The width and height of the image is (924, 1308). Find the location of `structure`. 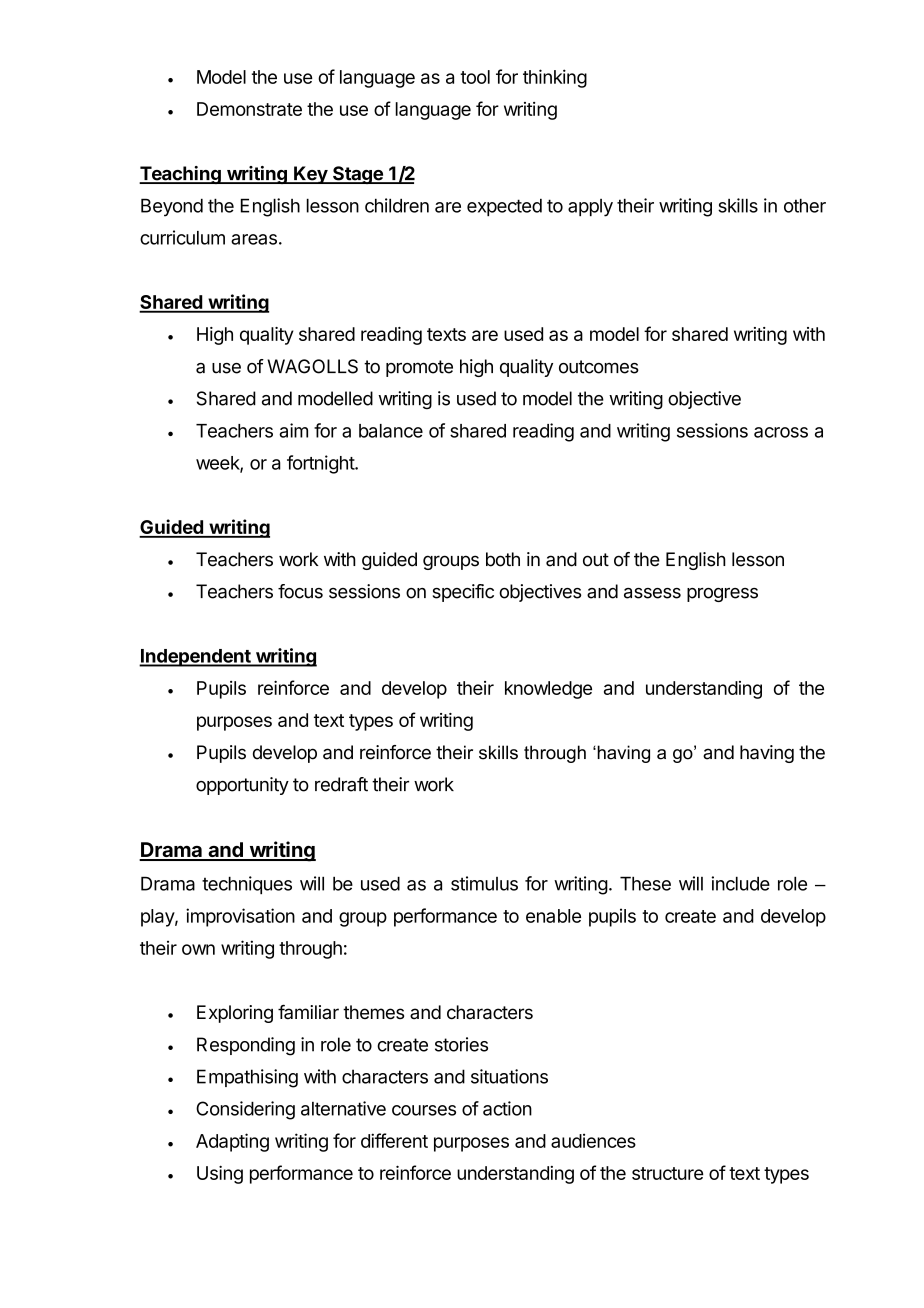

structure is located at coordinates (667, 1173).
